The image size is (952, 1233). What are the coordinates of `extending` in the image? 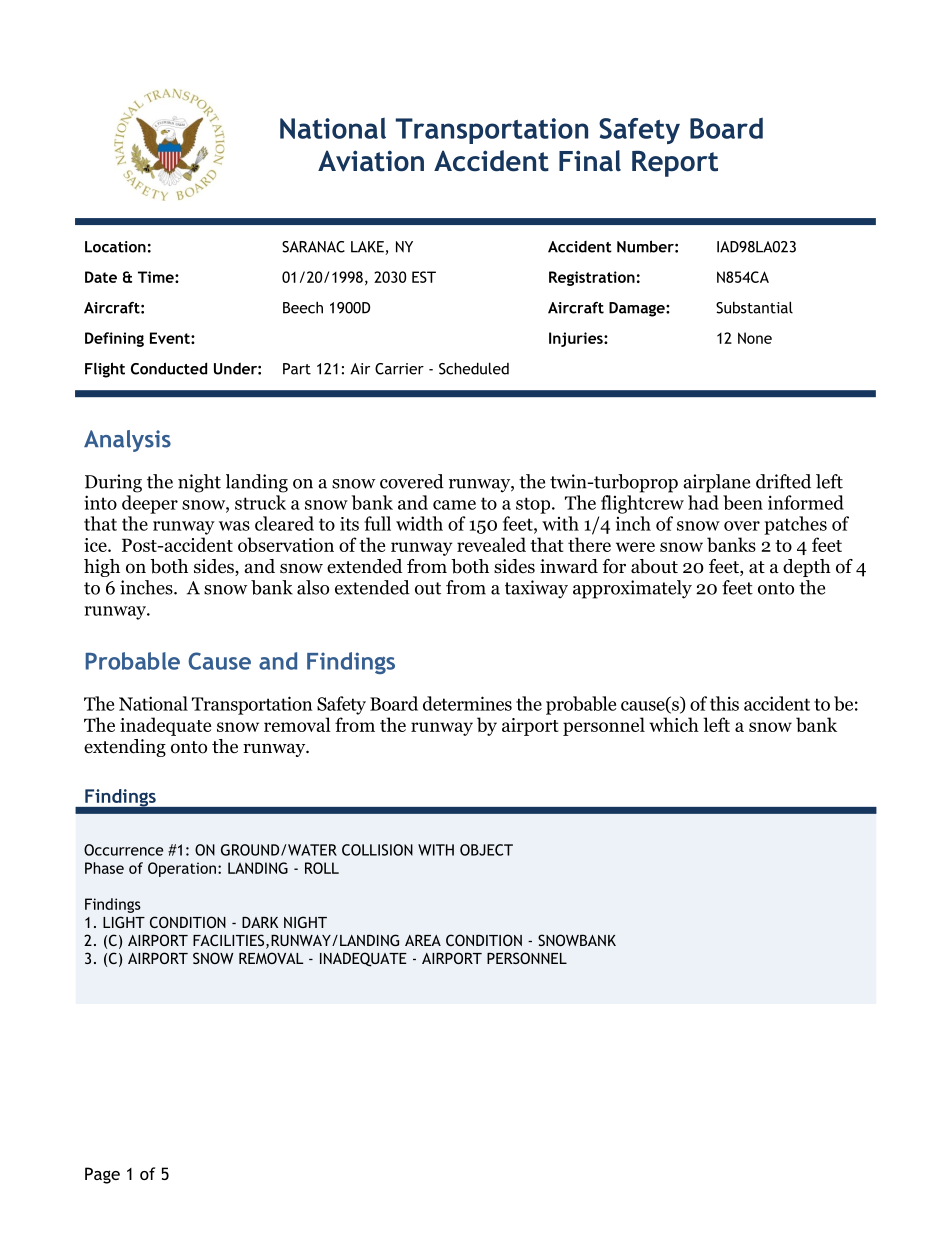 It's located at (125, 748).
